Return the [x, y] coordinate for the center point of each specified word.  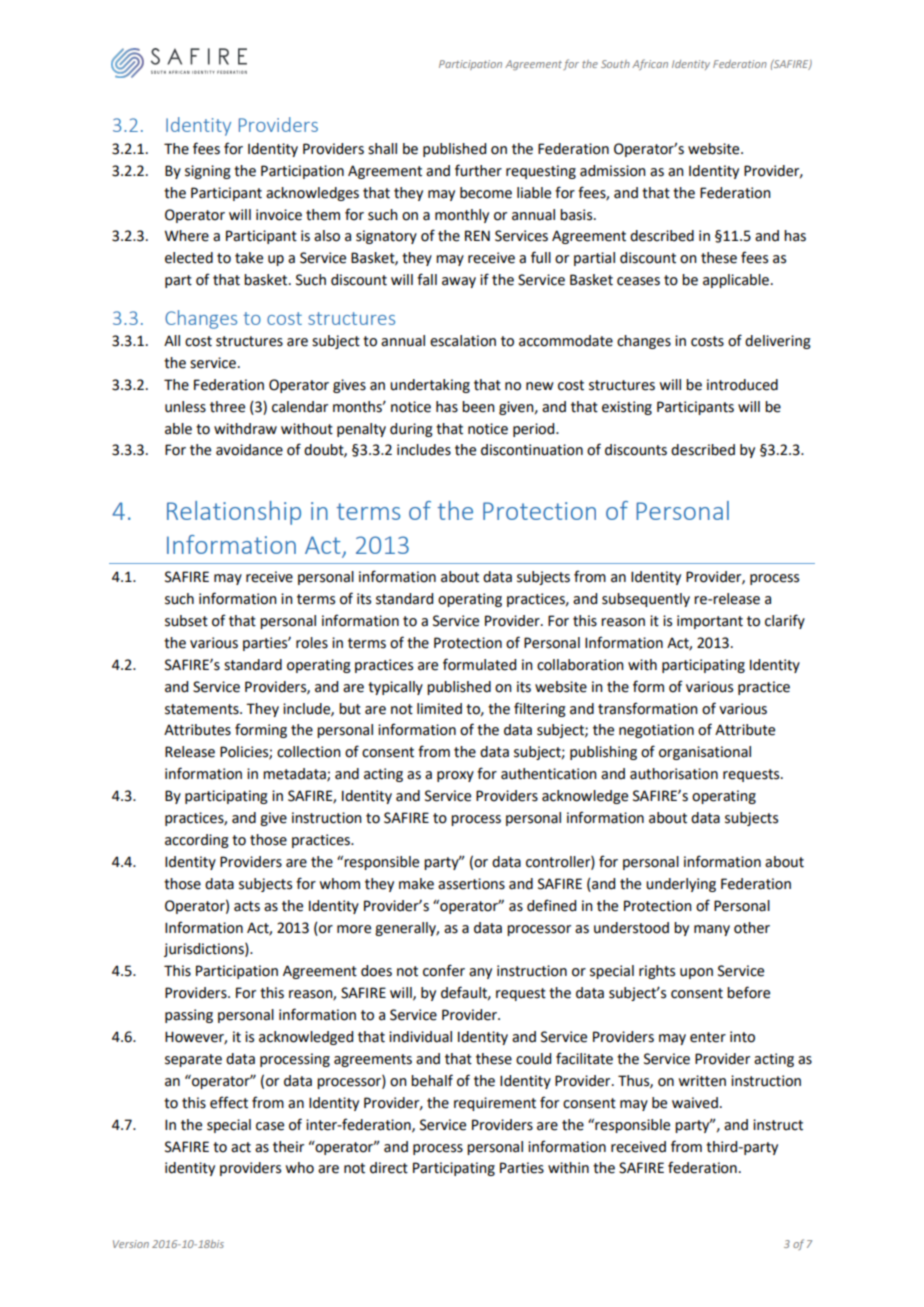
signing [208, 172]
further [478, 170]
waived [695, 1103]
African [650, 64]
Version [131, 1244]
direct [389, 1168]
